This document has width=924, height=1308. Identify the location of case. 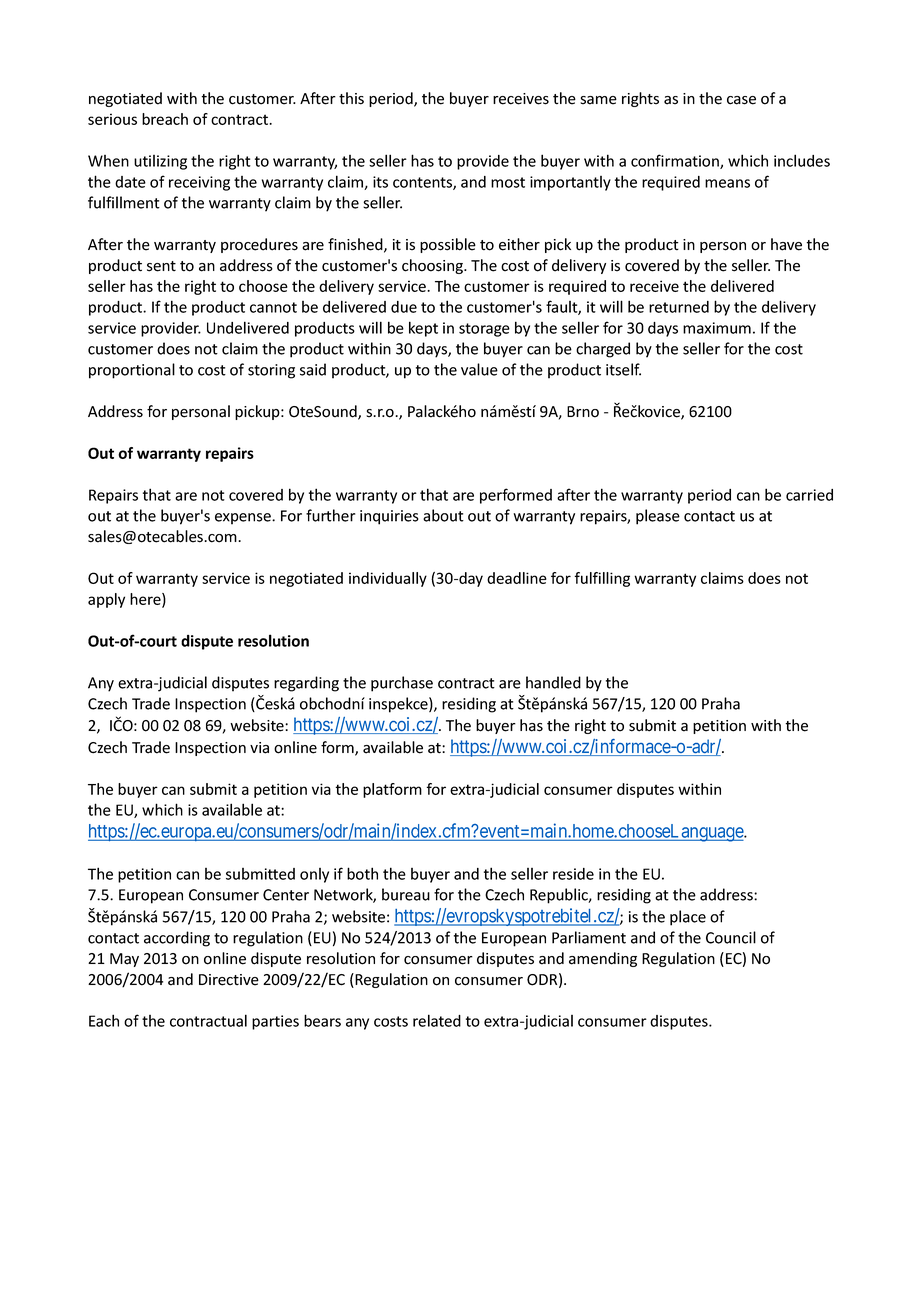
(741, 100).
